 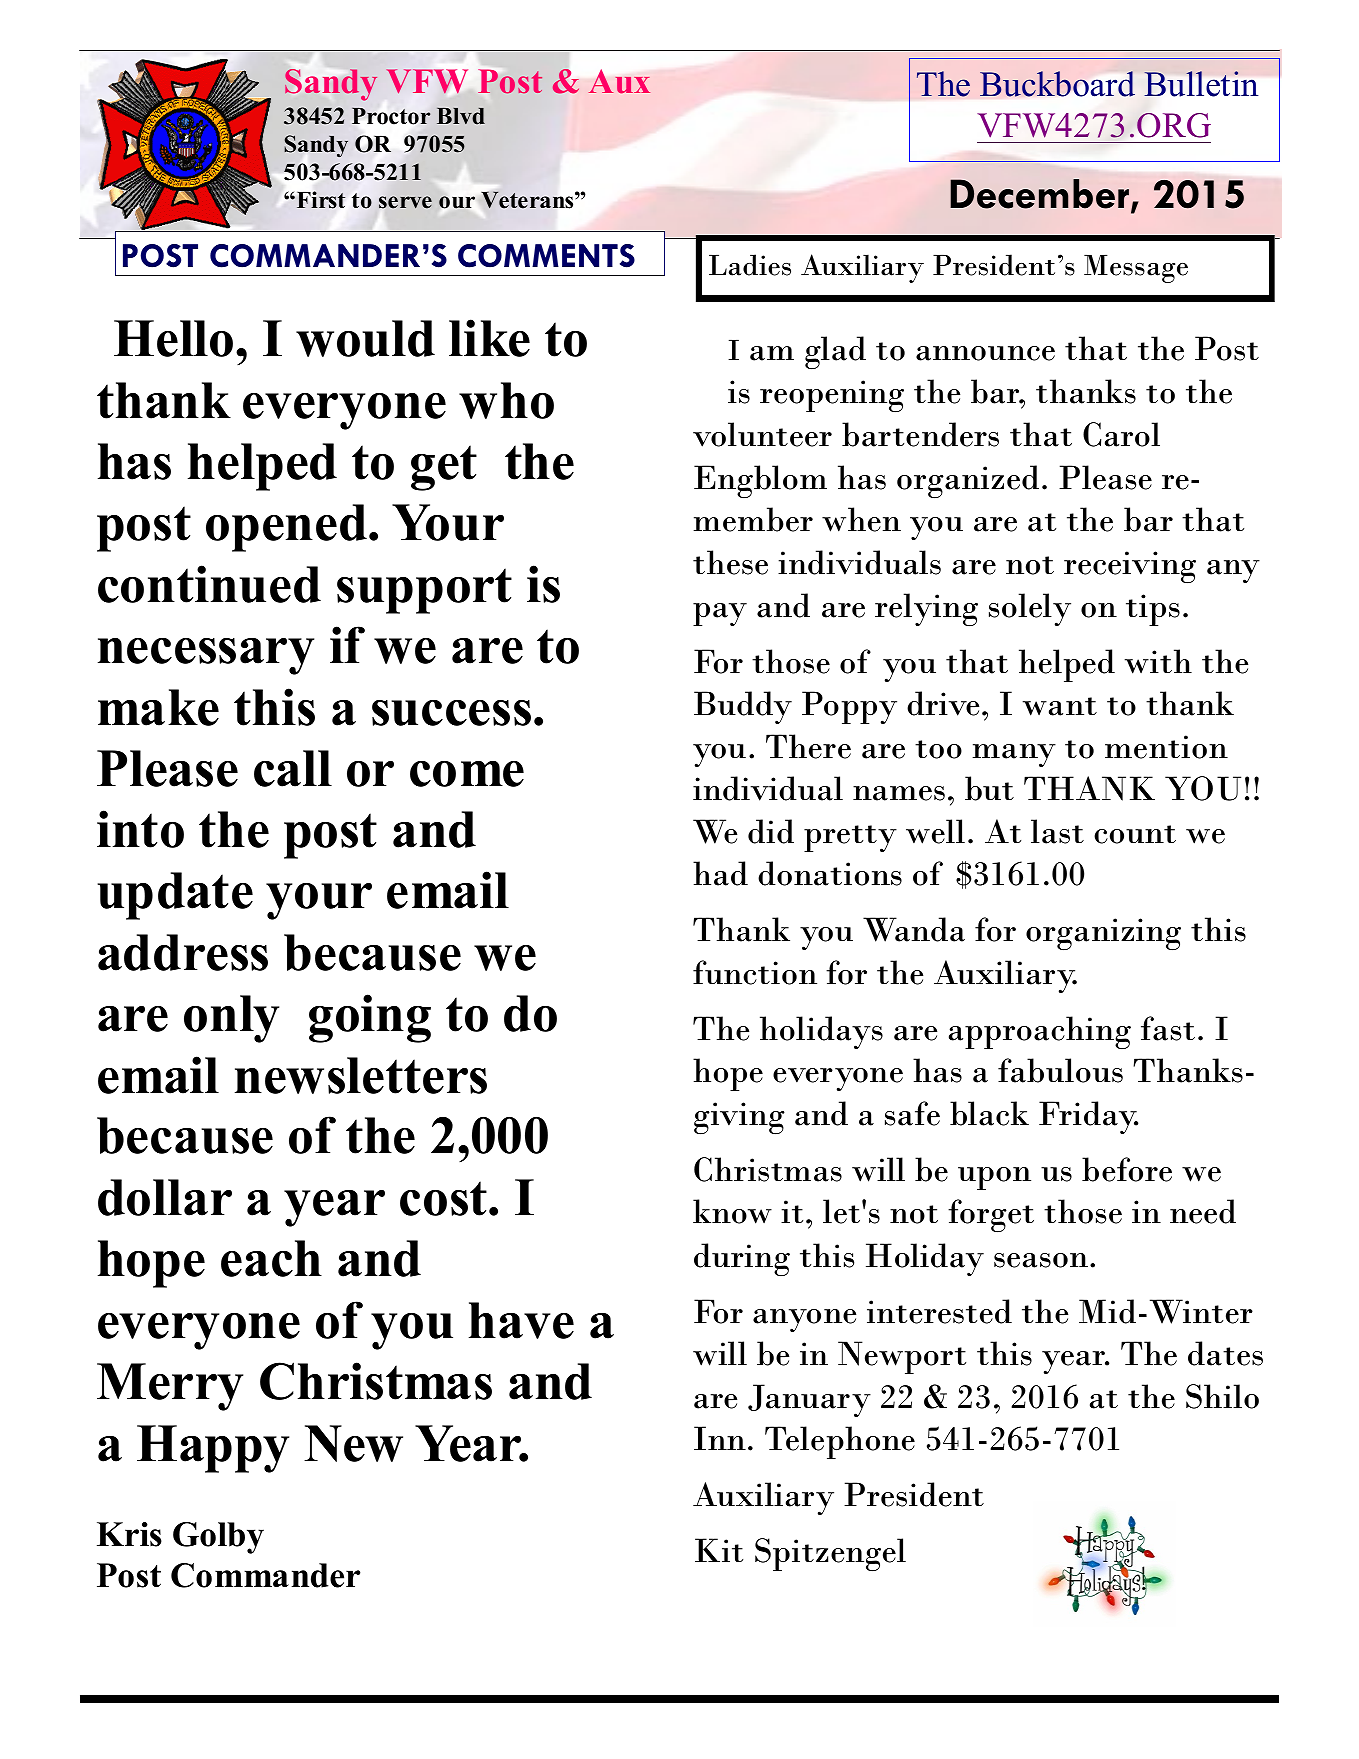 What do you see at coordinates (1130, 567) in the document?
I see `receiving` at bounding box center [1130, 567].
